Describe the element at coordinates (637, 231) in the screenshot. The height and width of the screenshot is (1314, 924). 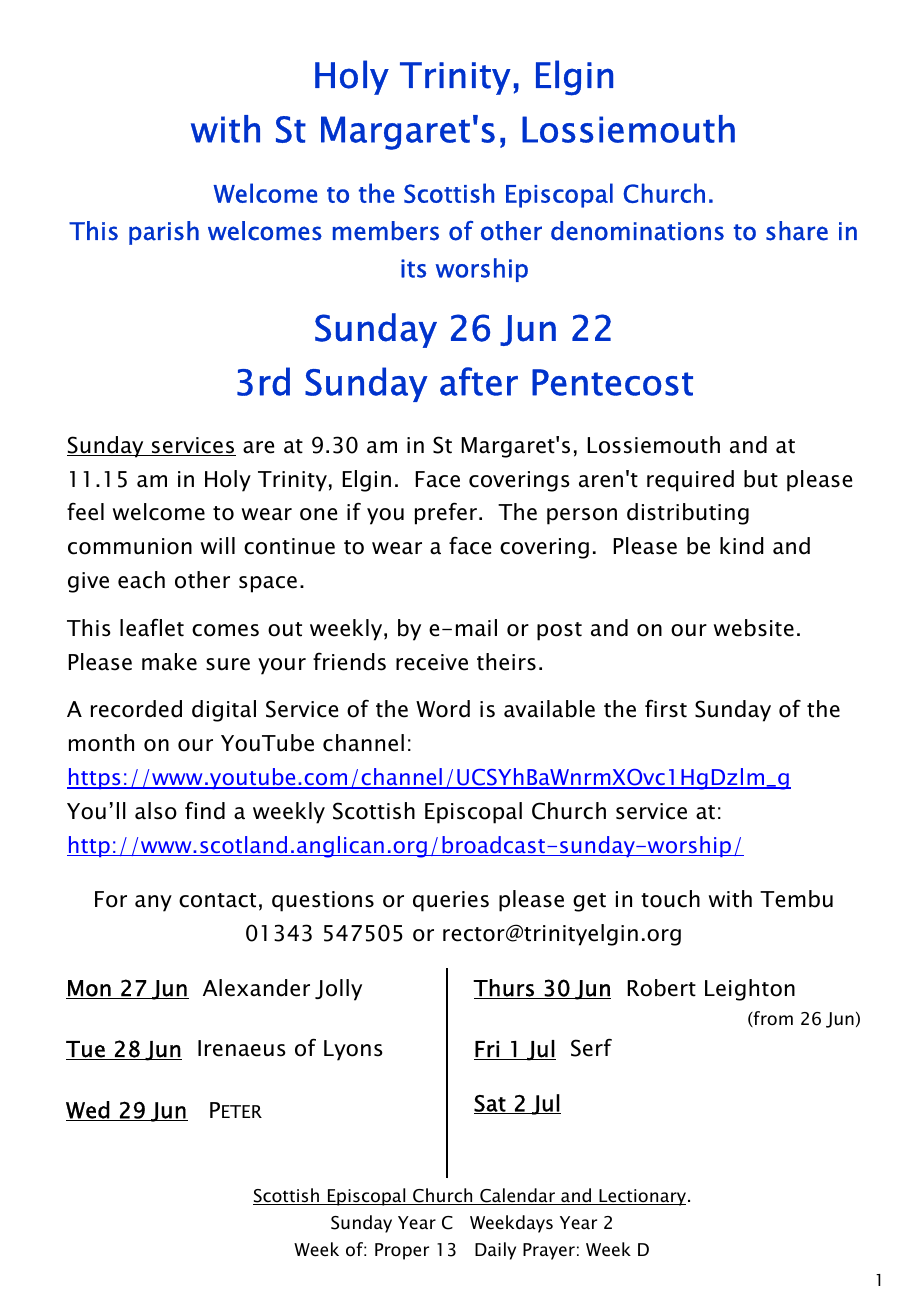
I see `denominations` at that location.
